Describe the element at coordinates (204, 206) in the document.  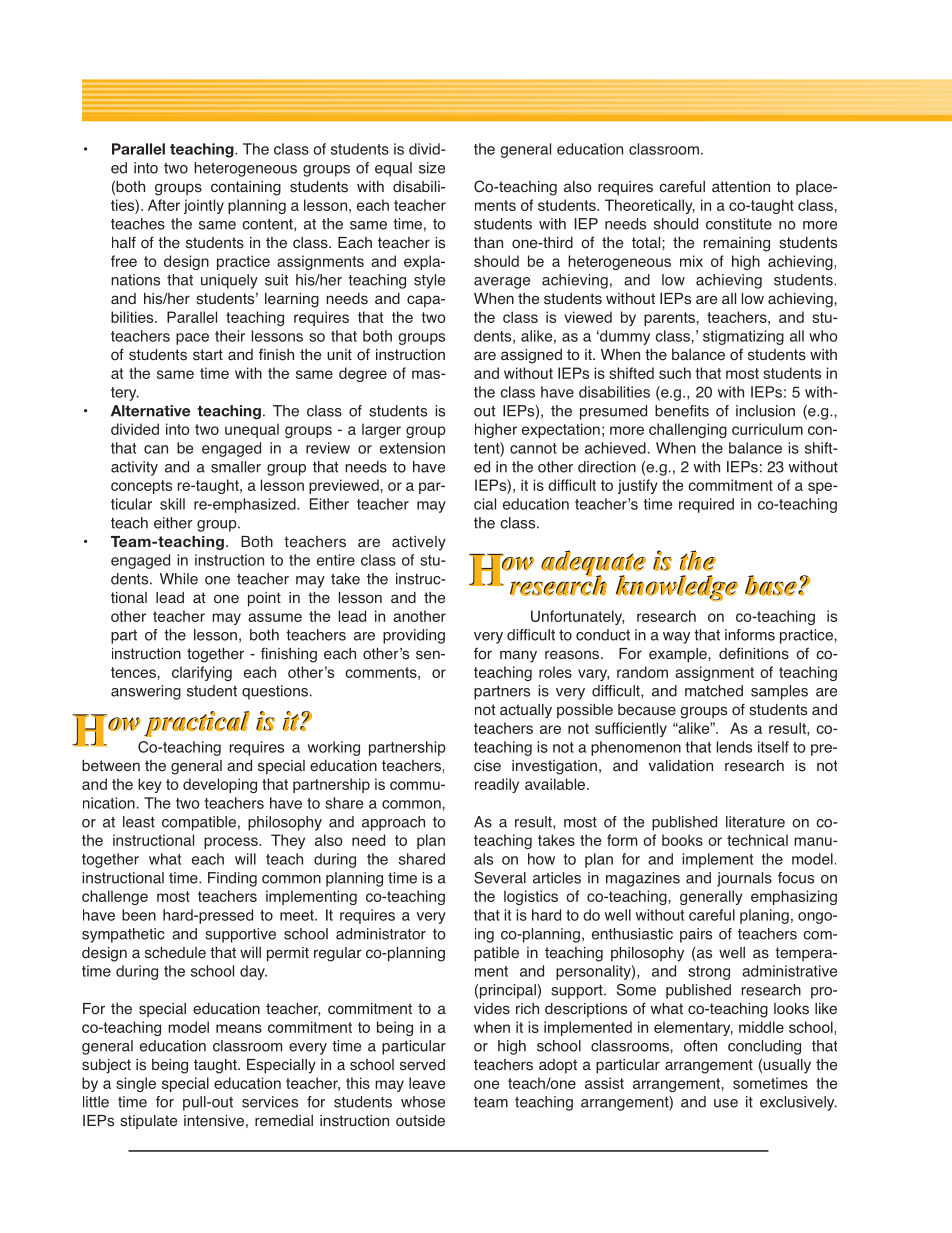
I see `jointly` at that location.
